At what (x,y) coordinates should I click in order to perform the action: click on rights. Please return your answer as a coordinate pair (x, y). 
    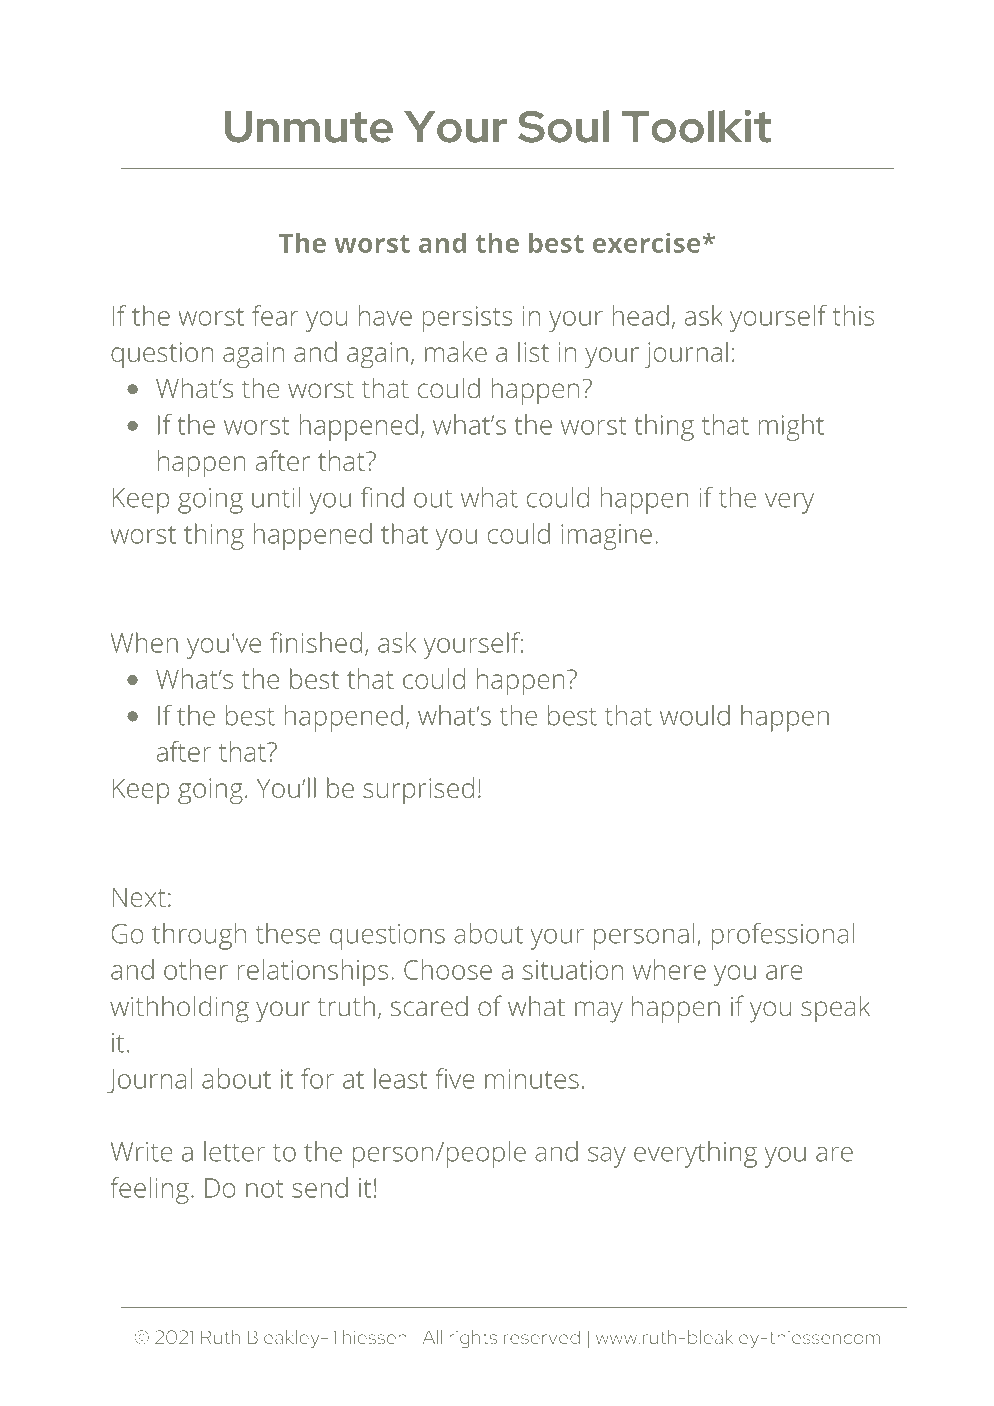
    Looking at the image, I should click on (473, 1339).
